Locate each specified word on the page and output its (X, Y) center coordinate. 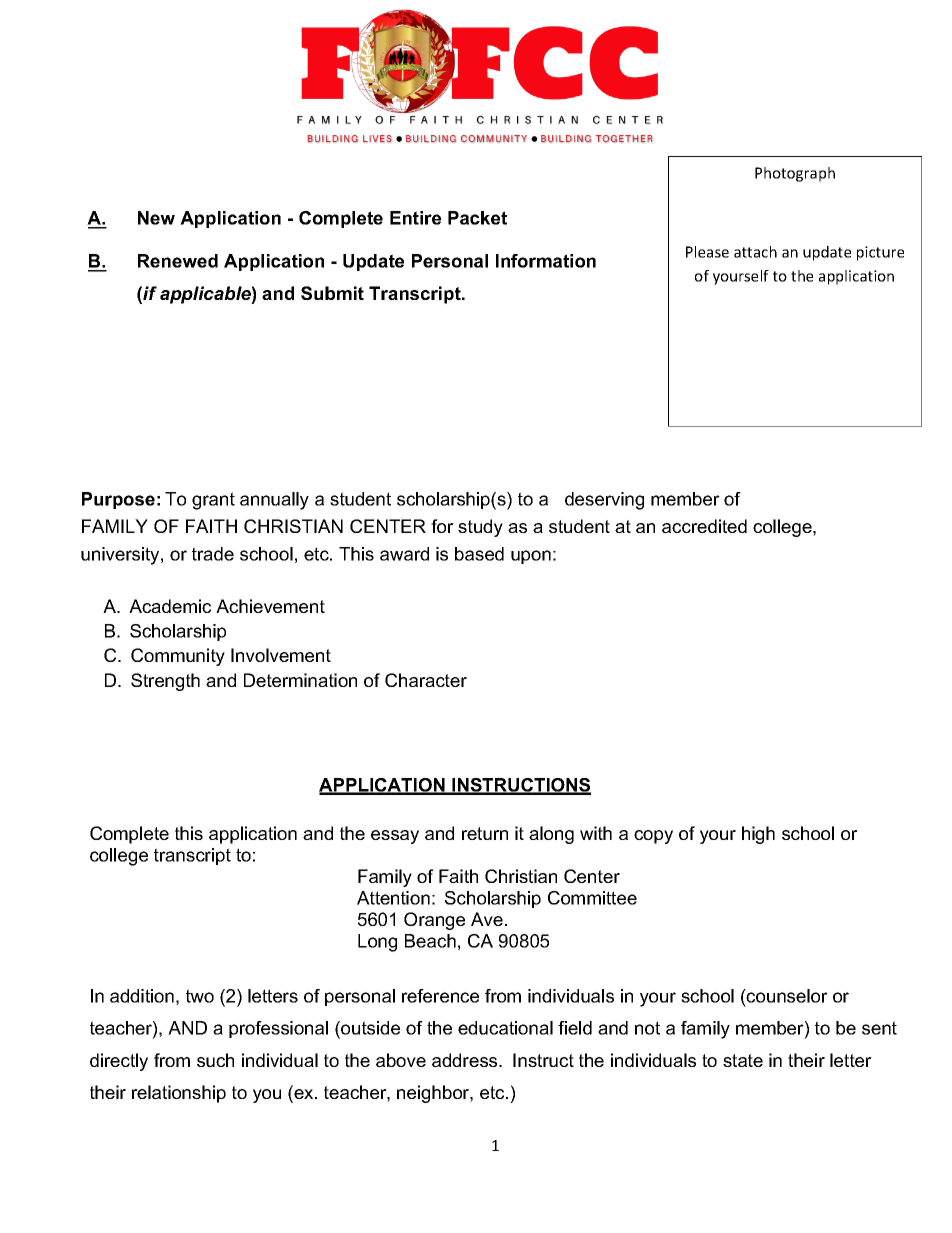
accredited (704, 526)
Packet (477, 218)
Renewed (178, 261)
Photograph (795, 174)
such (215, 1060)
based (479, 554)
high (758, 835)
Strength (165, 682)
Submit (332, 293)
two (200, 996)
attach (755, 252)
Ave (487, 919)
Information (546, 261)
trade (213, 554)
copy (653, 837)
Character (426, 680)
